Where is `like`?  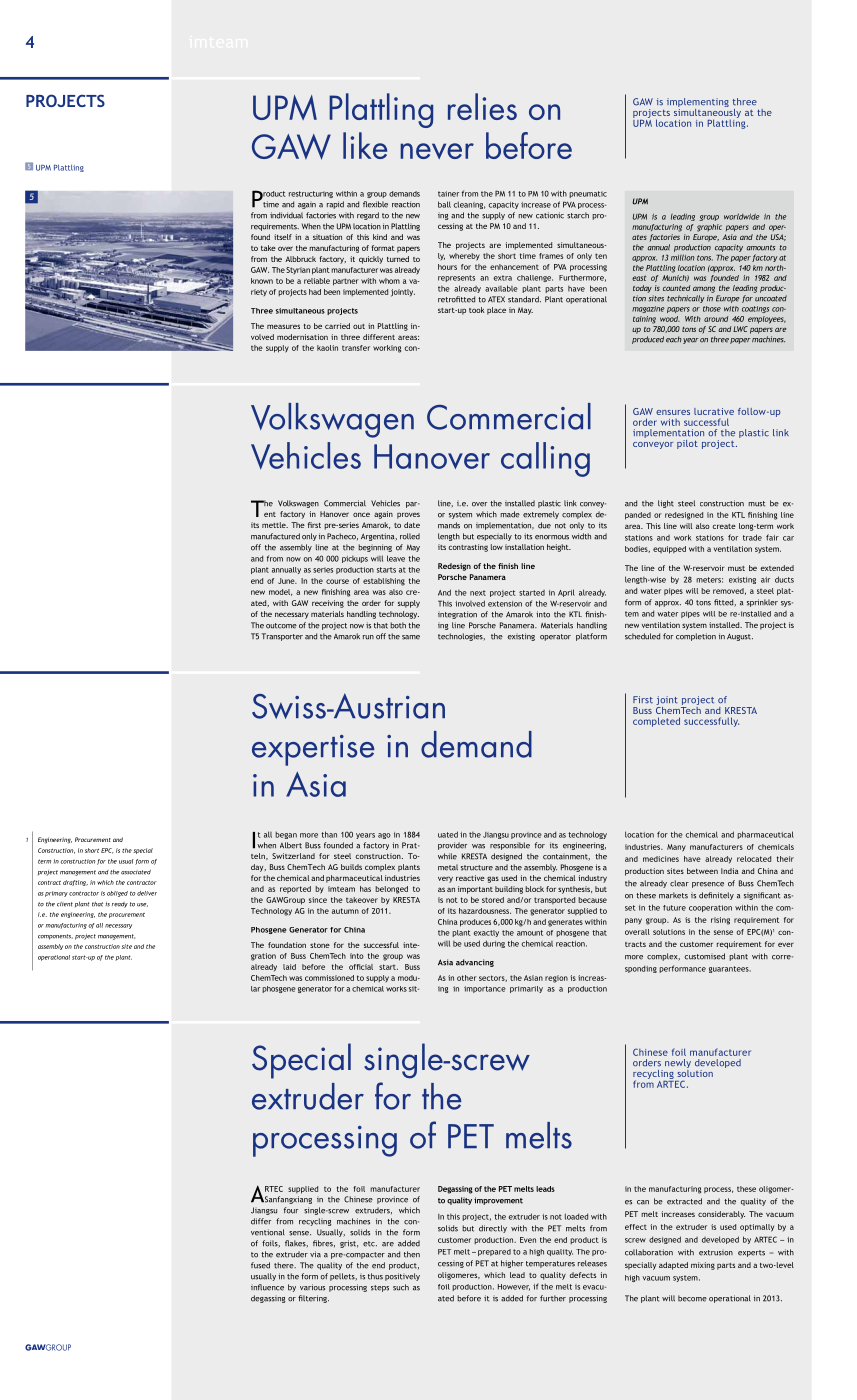 like is located at coordinates (365, 145).
